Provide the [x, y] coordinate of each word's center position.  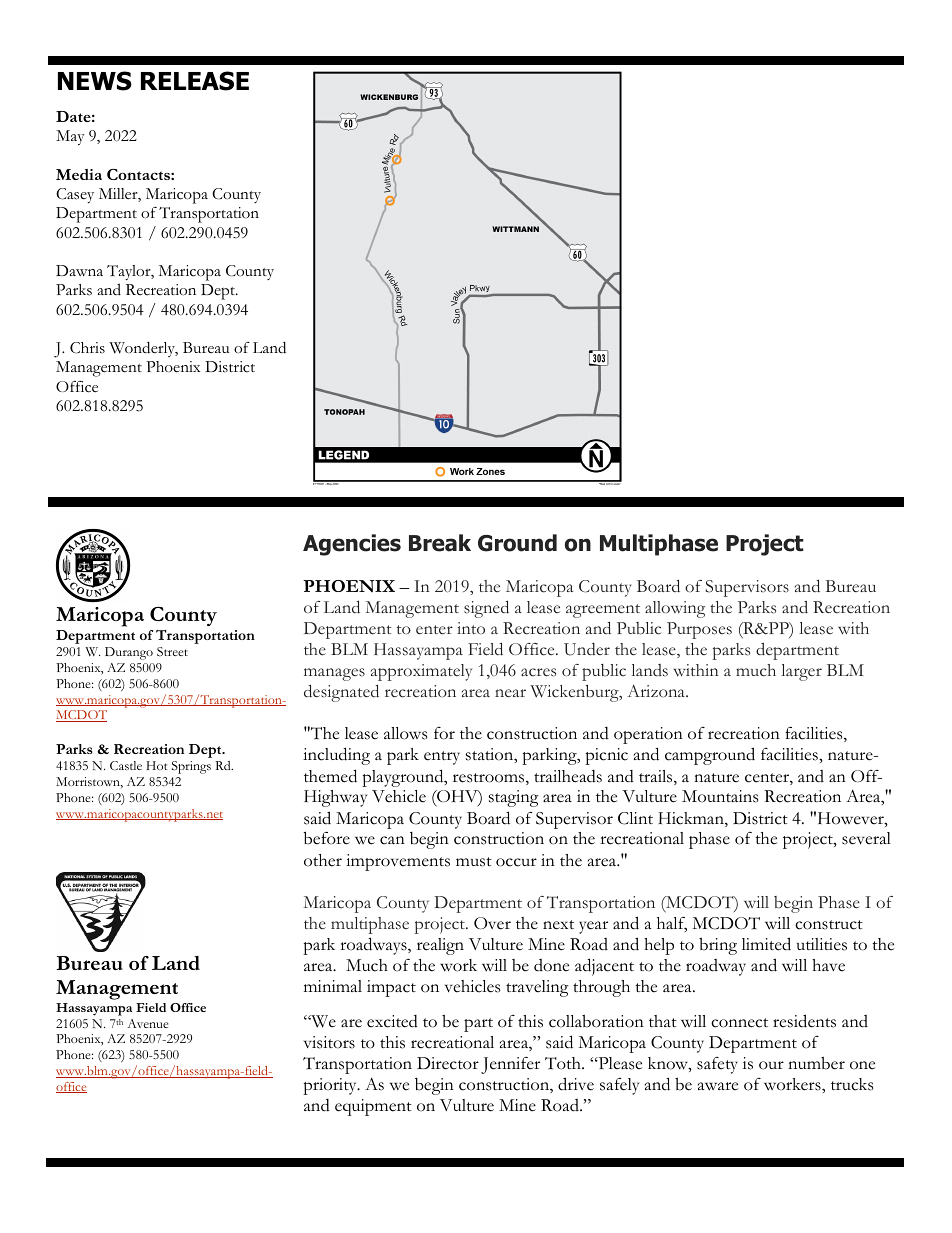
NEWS [95, 81]
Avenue [147, 1023]
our [771, 1065]
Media [79, 174]
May [70, 137]
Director [448, 1063]
